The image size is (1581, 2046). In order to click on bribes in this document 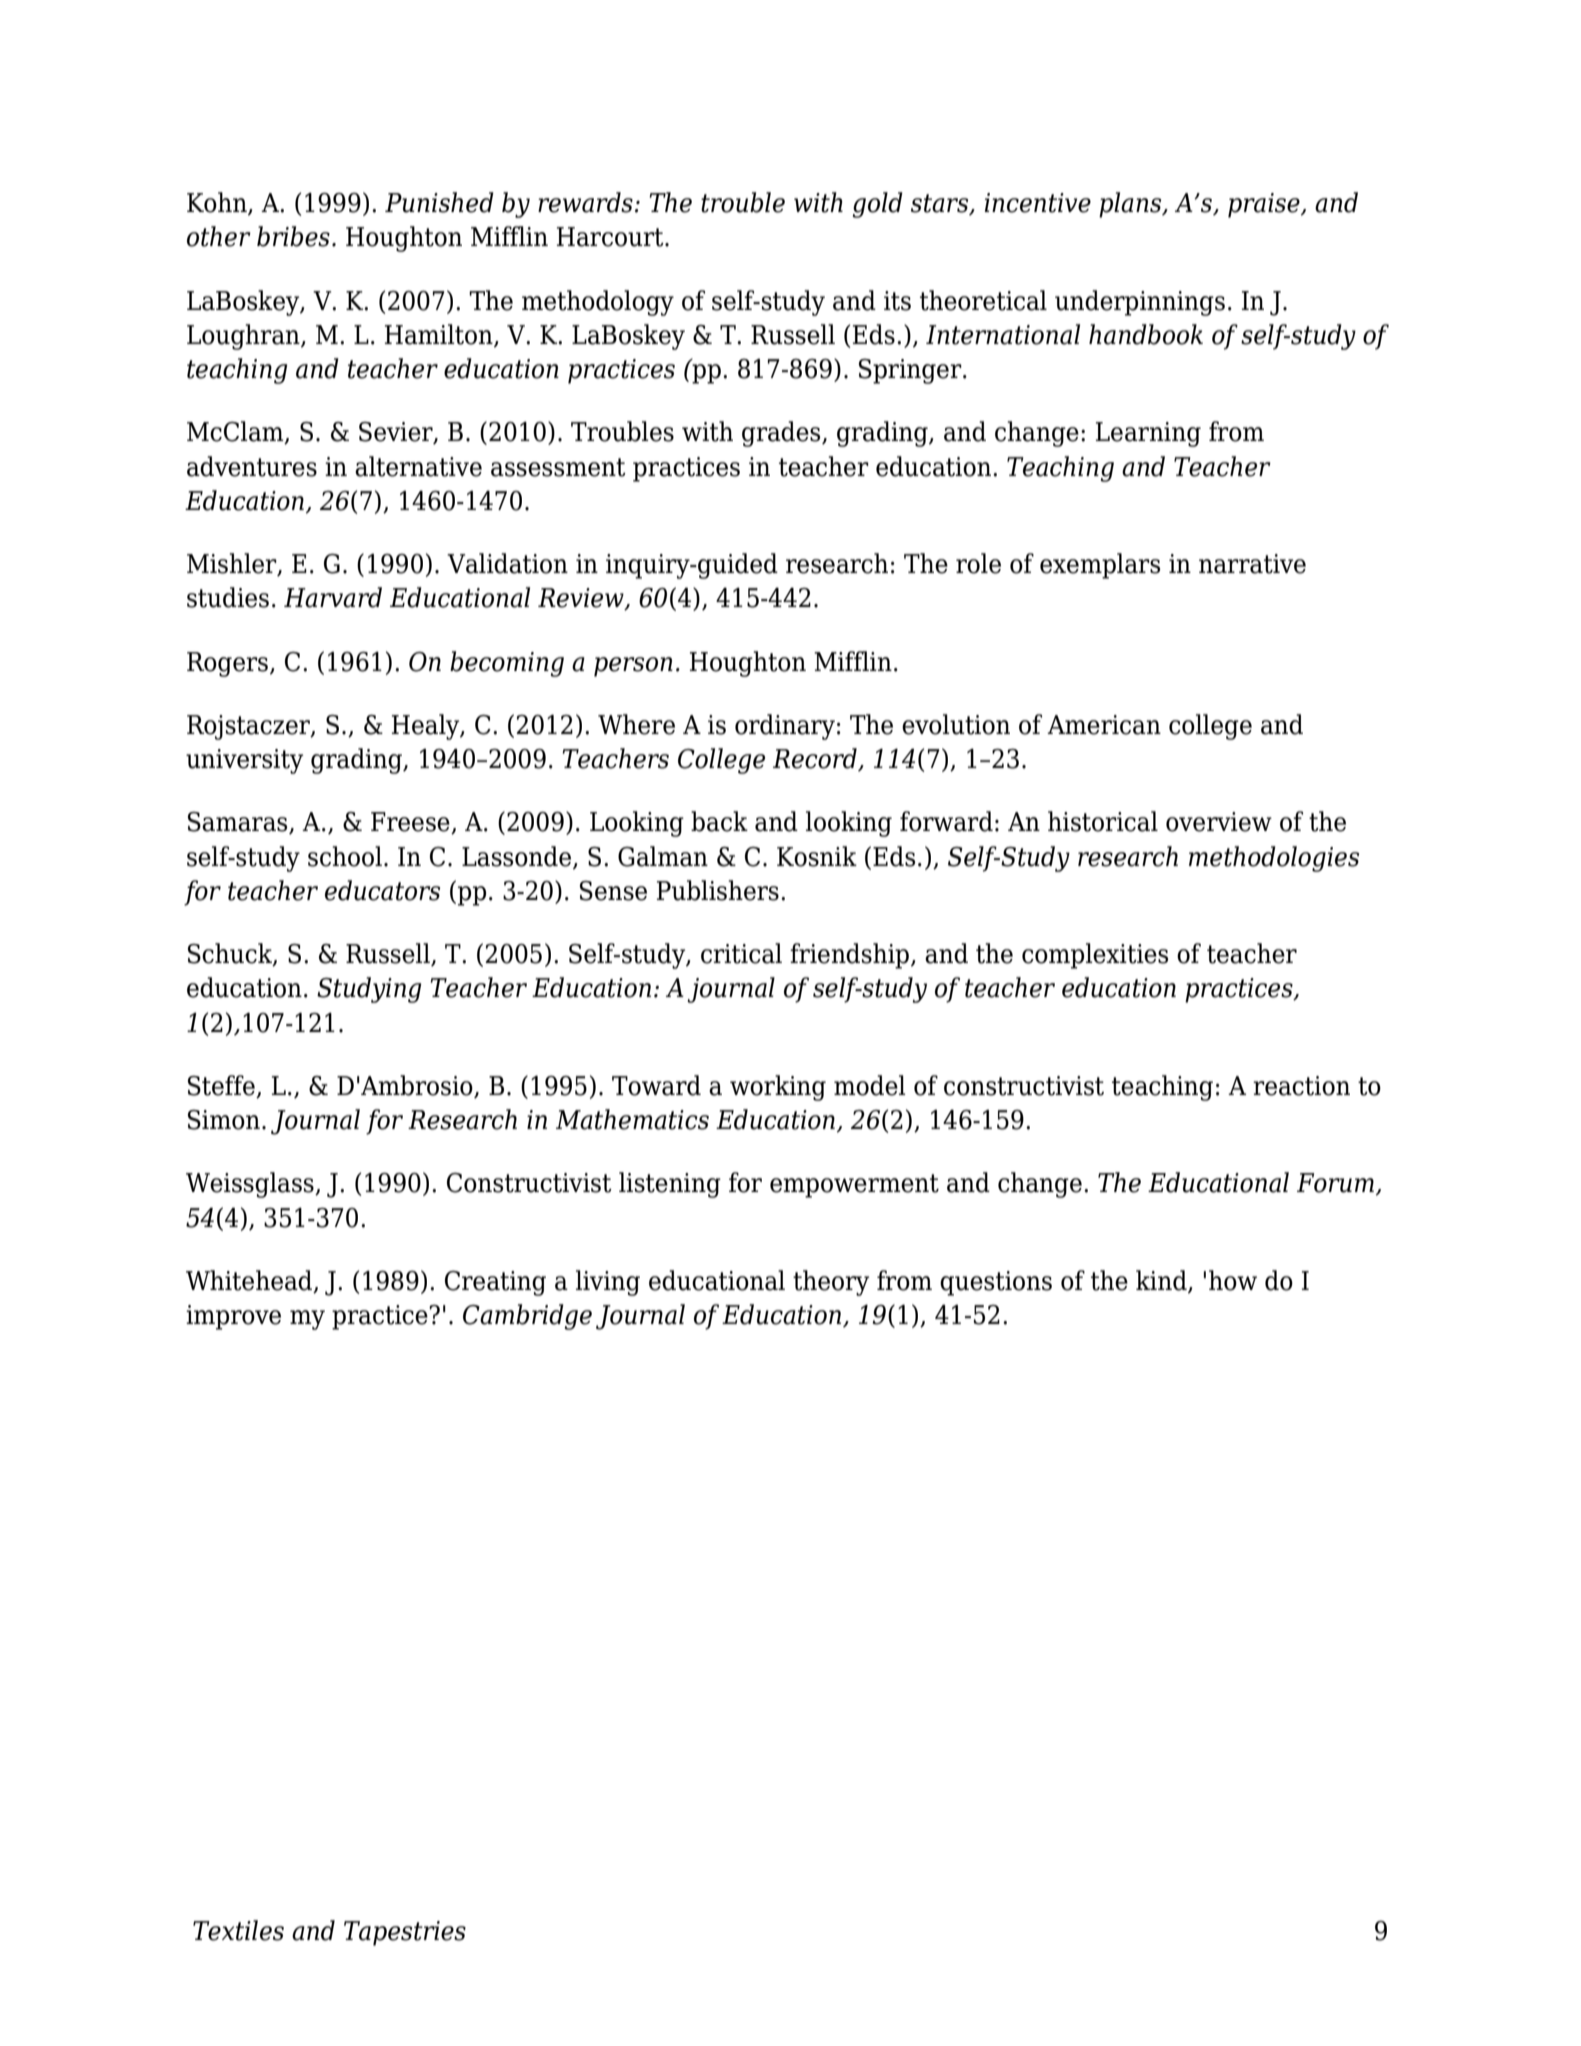, I will do `click(293, 236)`.
